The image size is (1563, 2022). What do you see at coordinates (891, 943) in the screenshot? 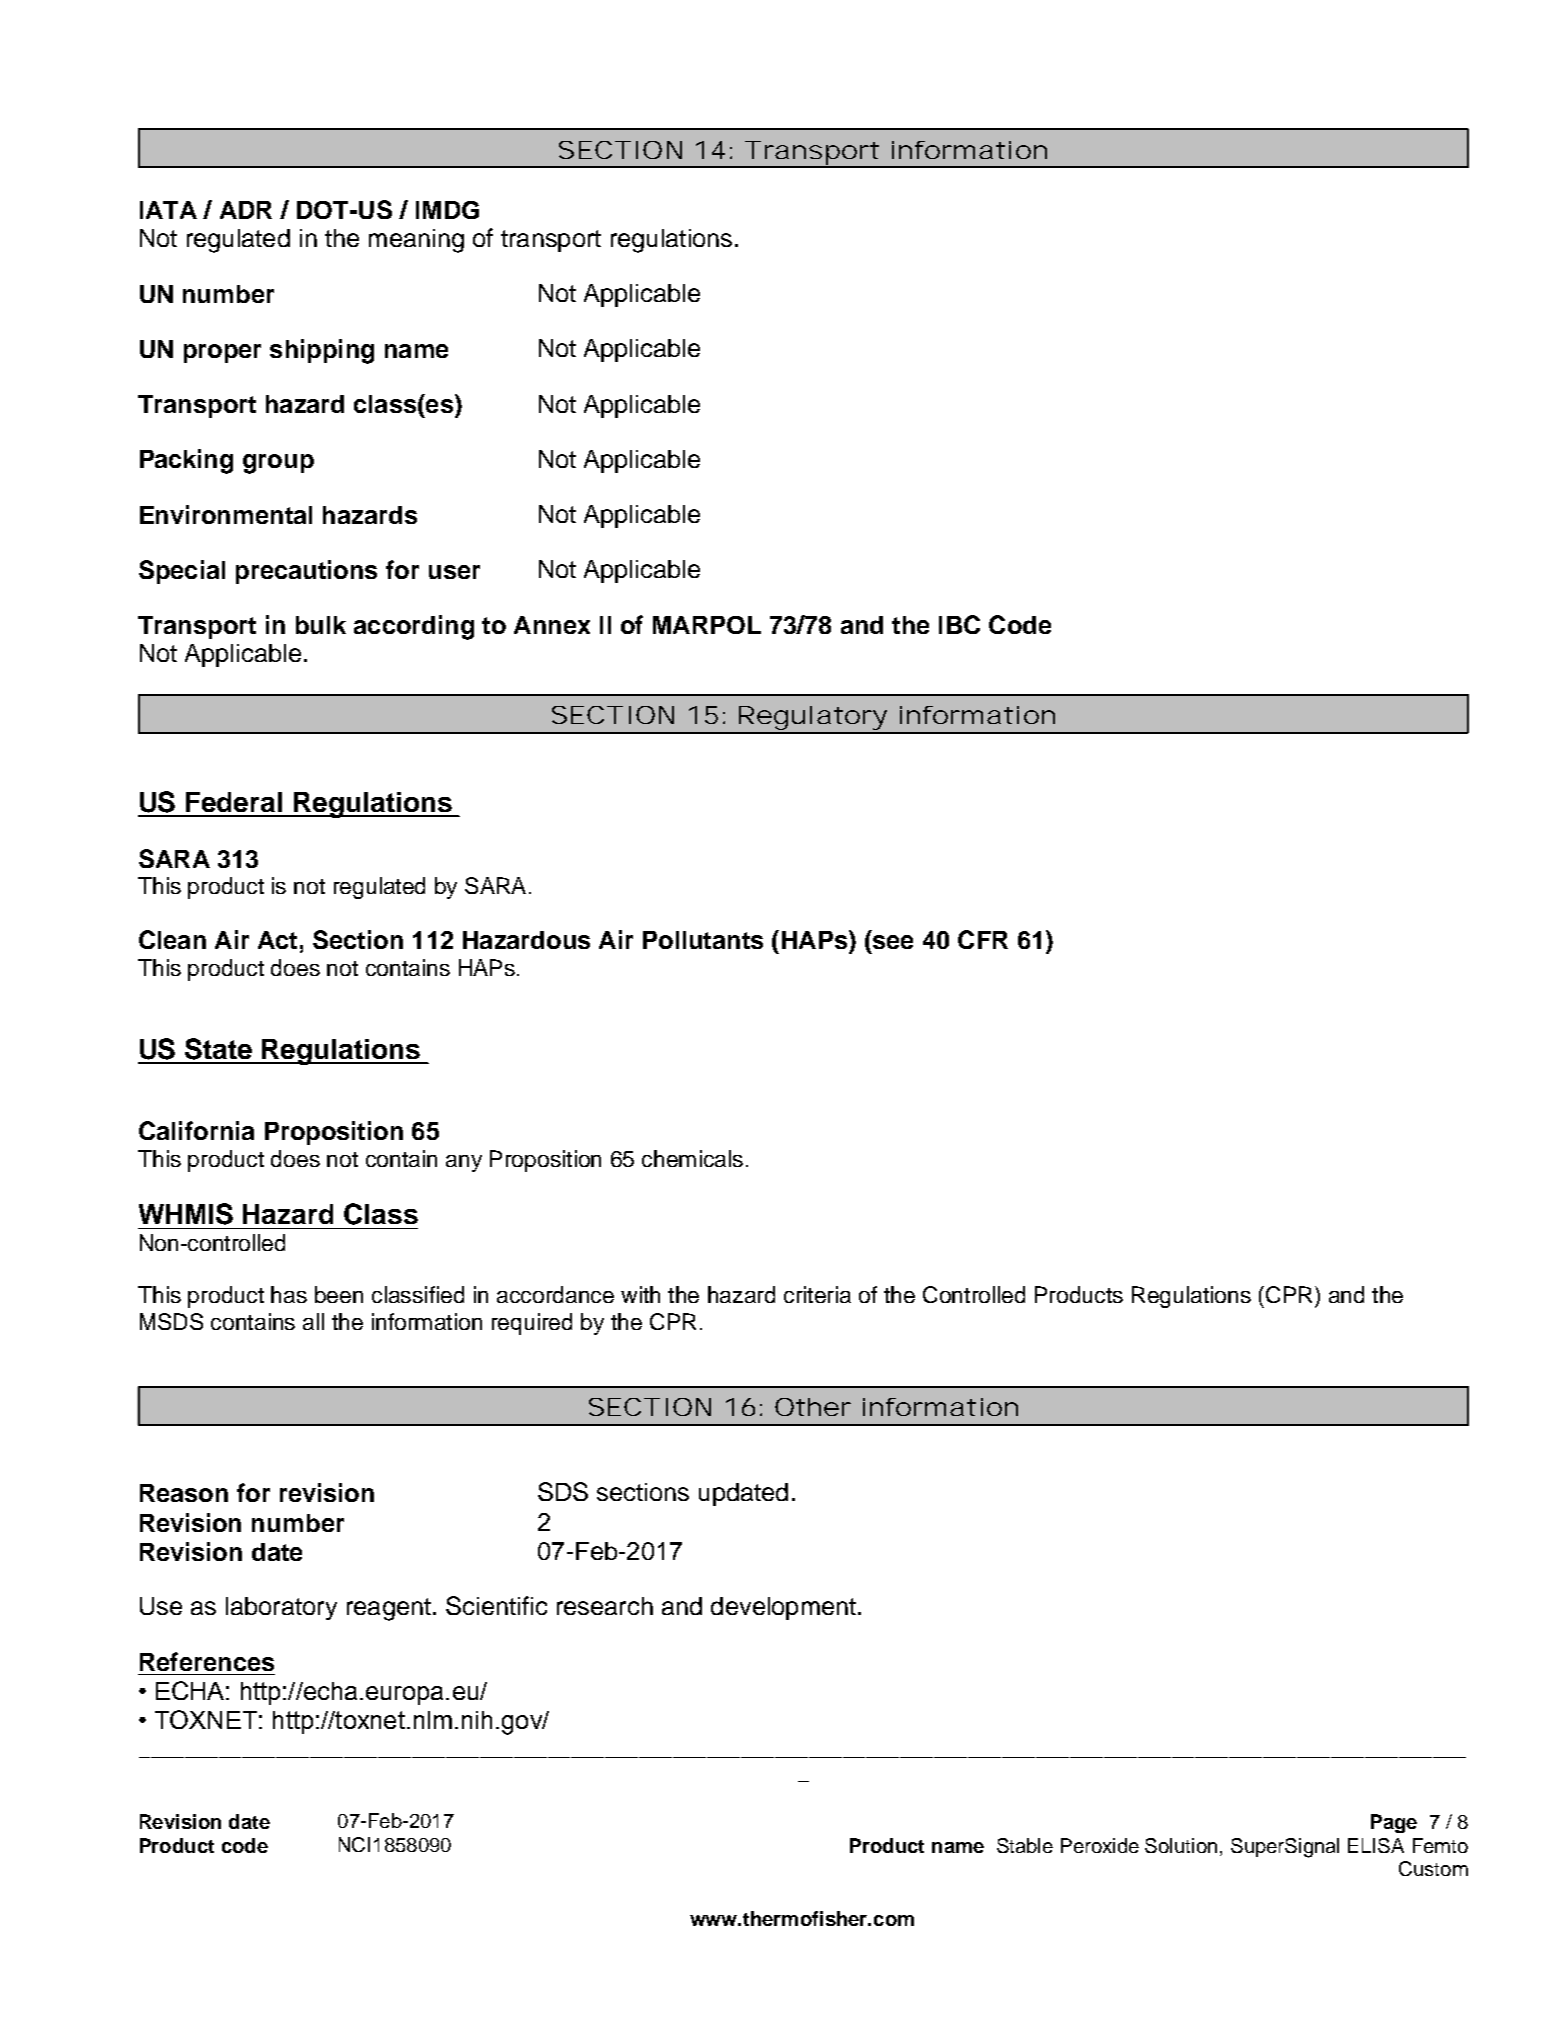
I see `see` at bounding box center [891, 943].
